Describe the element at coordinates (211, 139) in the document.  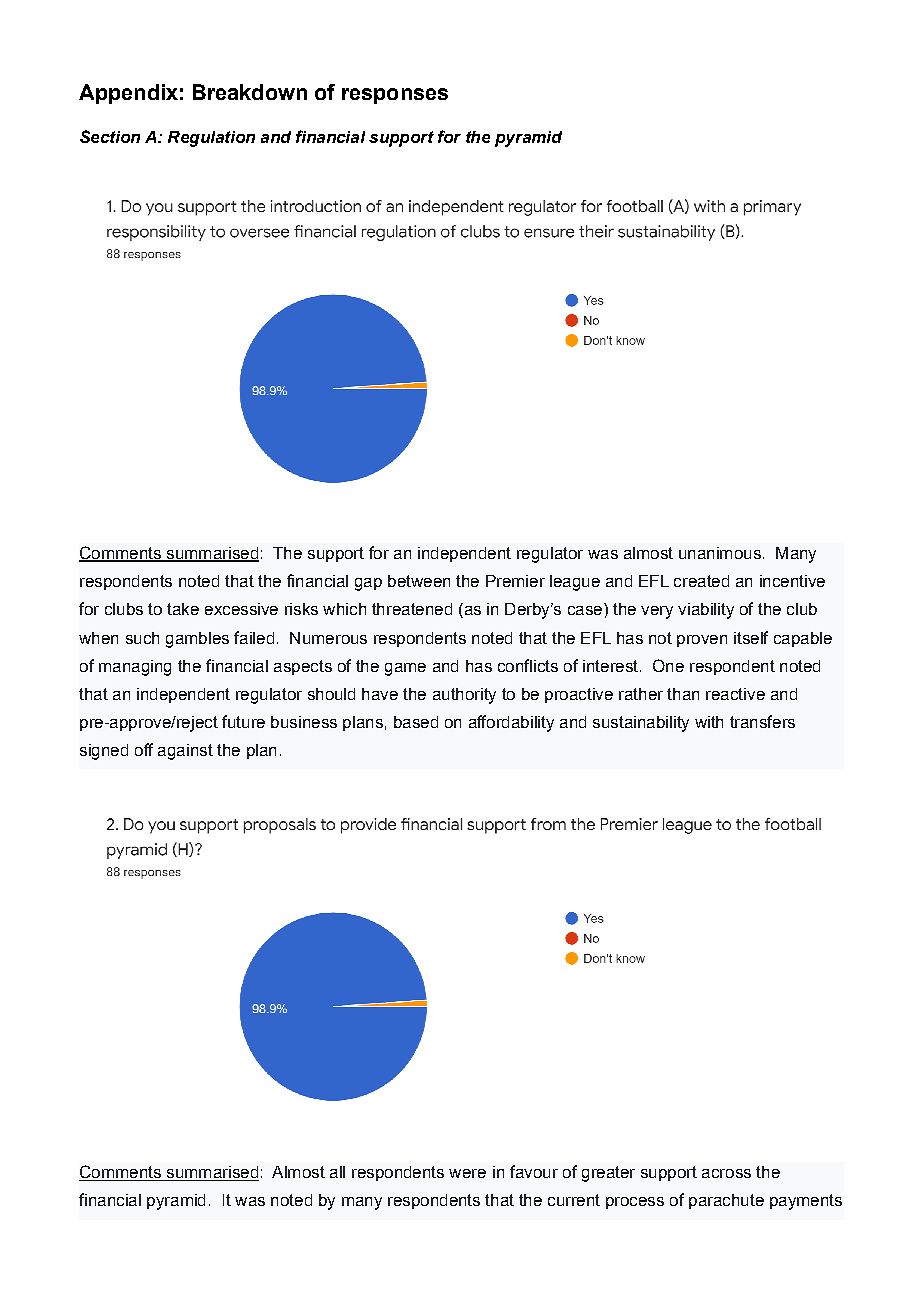
I see `Regulation` at that location.
